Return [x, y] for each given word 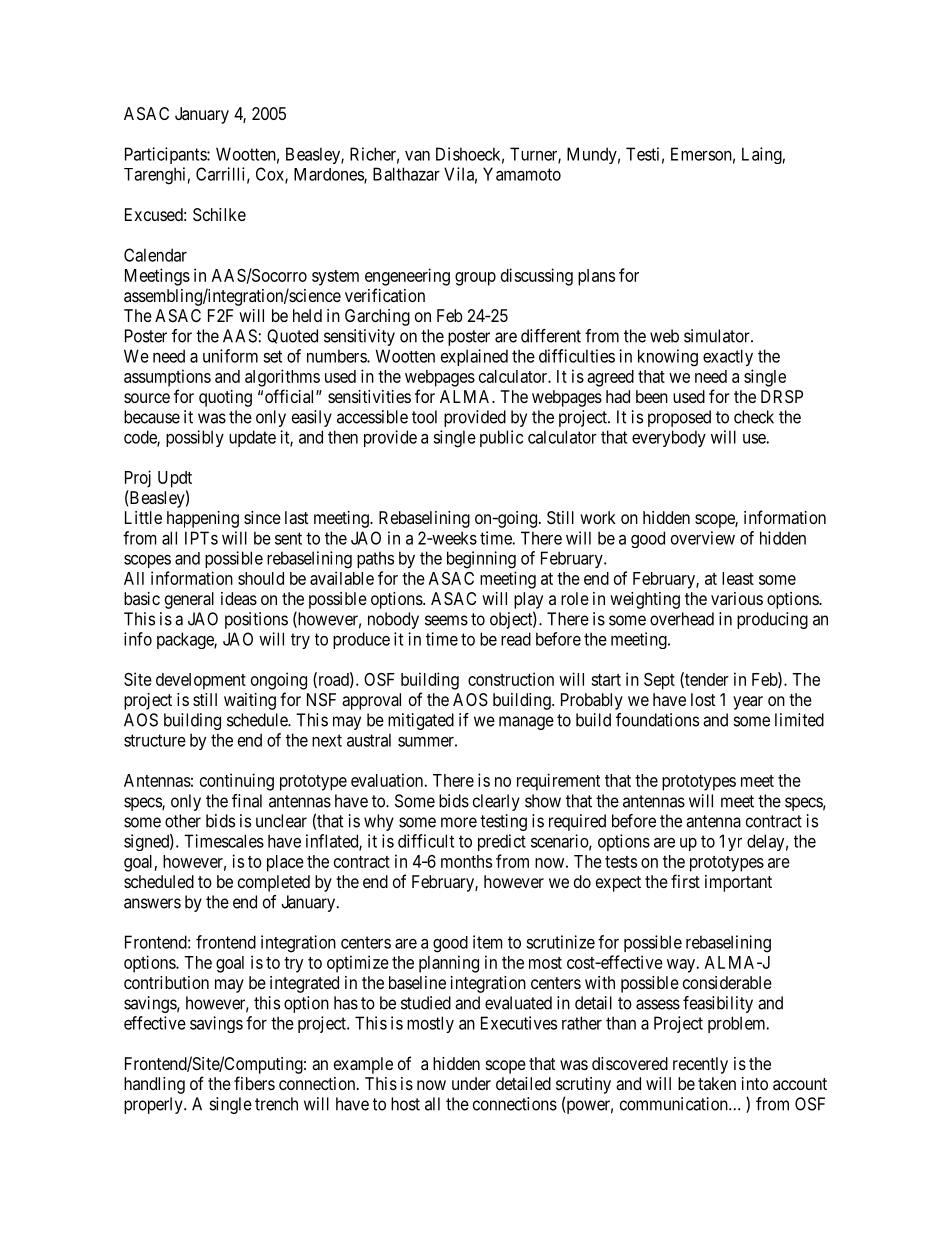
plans [596, 277]
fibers [254, 1083]
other [183, 821]
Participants [166, 155]
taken [717, 1083]
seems [446, 620]
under [471, 1083]
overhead [682, 619]
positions [256, 620]
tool [424, 417]
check [754, 417]
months [466, 861]
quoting [225, 398]
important [738, 883]
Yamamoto [522, 174]
